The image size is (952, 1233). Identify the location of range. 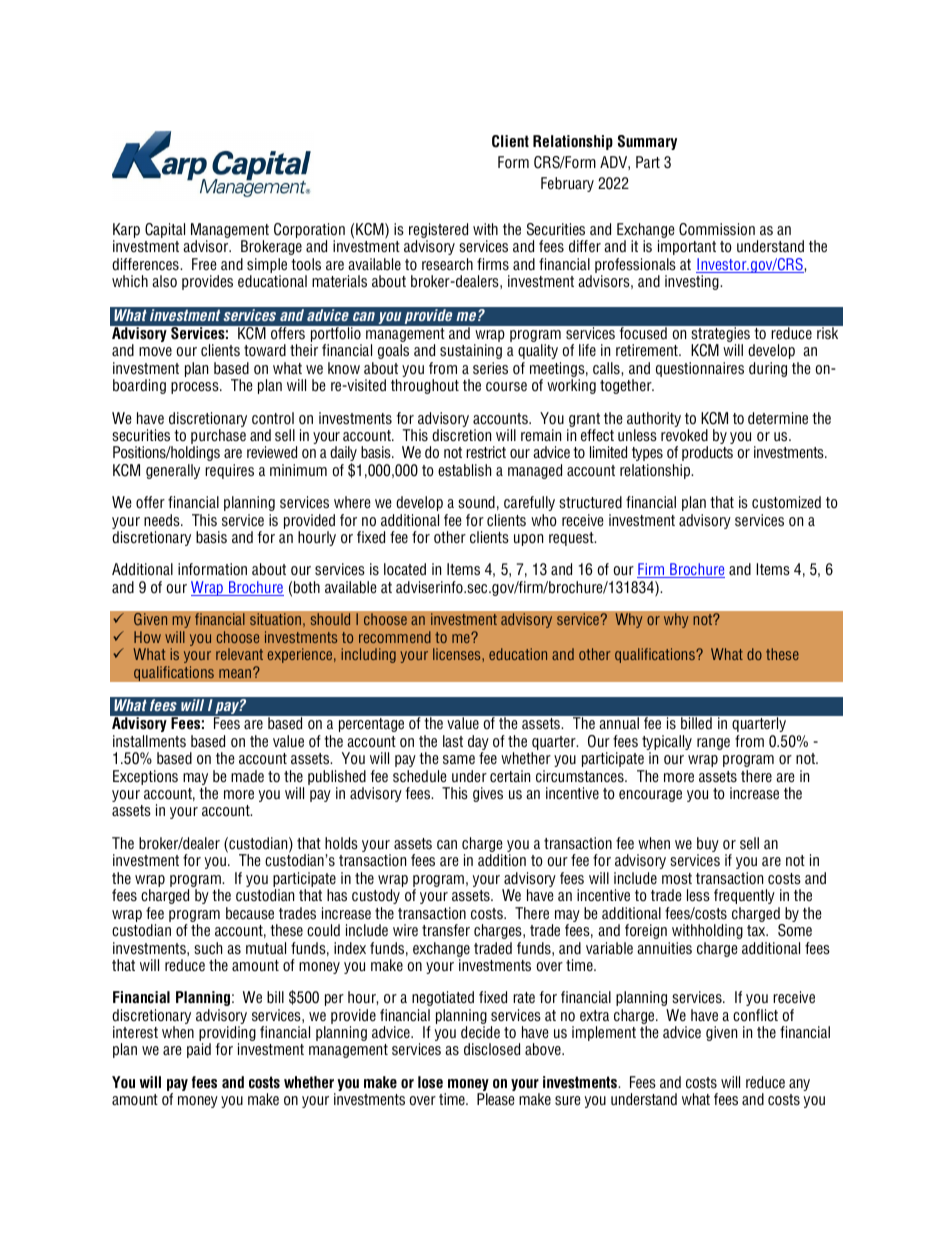
(713, 744).
